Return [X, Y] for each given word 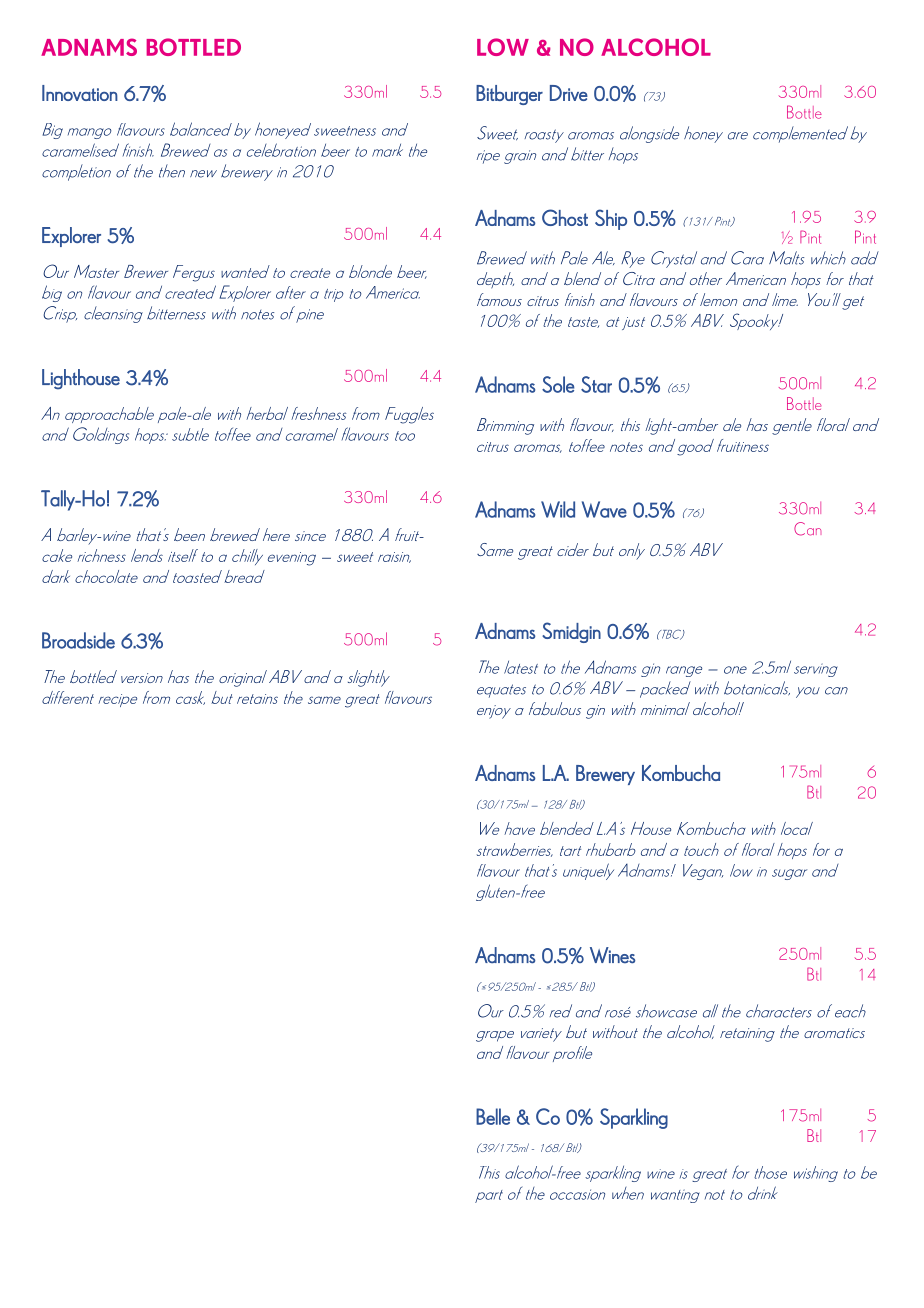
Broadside [78, 640]
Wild [558, 509]
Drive [569, 93]
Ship [611, 219]
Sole [558, 384]
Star [596, 384]
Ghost [565, 217]
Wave [604, 509]
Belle [493, 1116]
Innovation [80, 93]
